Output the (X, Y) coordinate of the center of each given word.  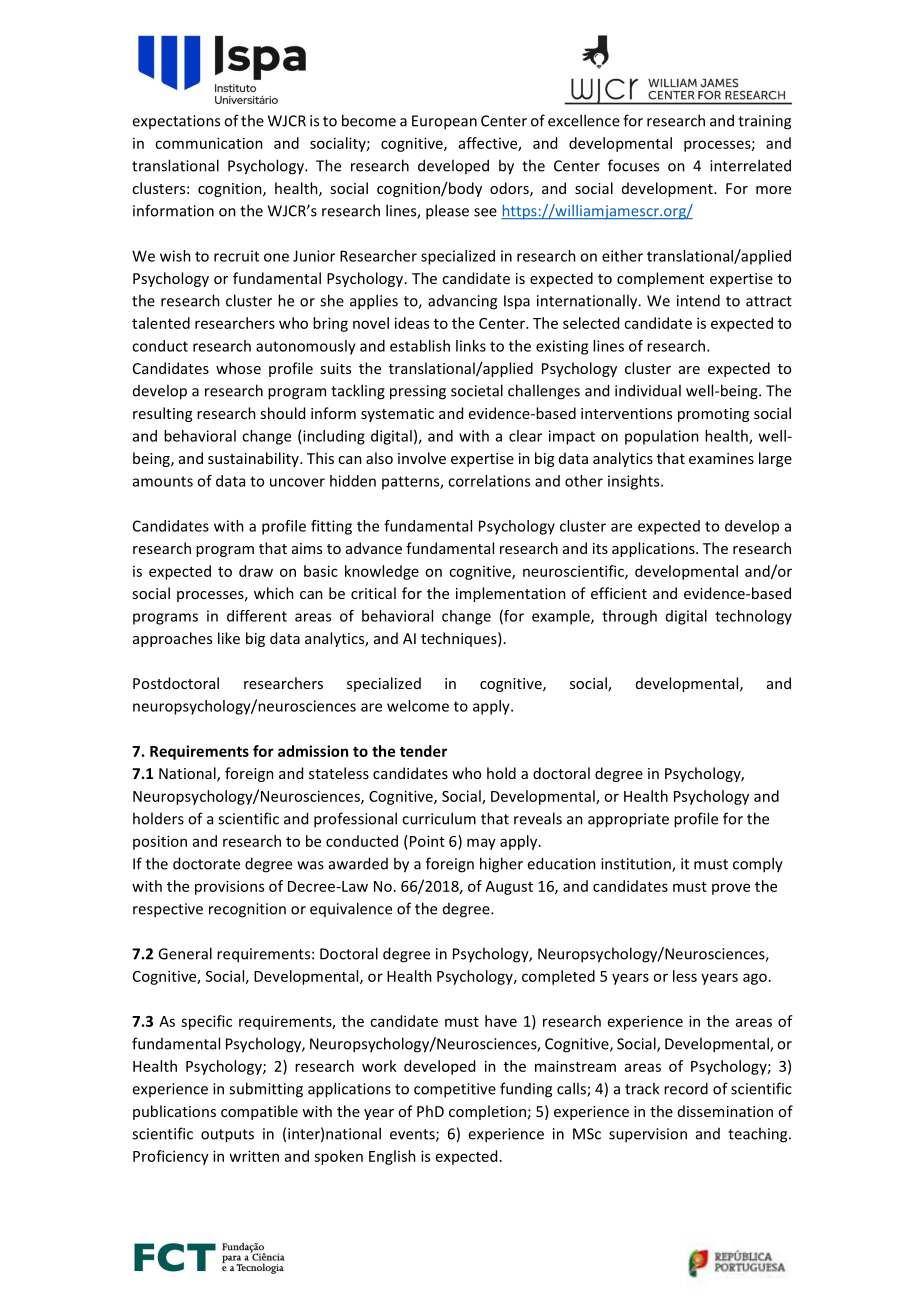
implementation (511, 594)
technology (753, 617)
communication (209, 143)
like (229, 638)
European (444, 122)
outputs (227, 1136)
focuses (633, 165)
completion (487, 1112)
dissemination (725, 1111)
